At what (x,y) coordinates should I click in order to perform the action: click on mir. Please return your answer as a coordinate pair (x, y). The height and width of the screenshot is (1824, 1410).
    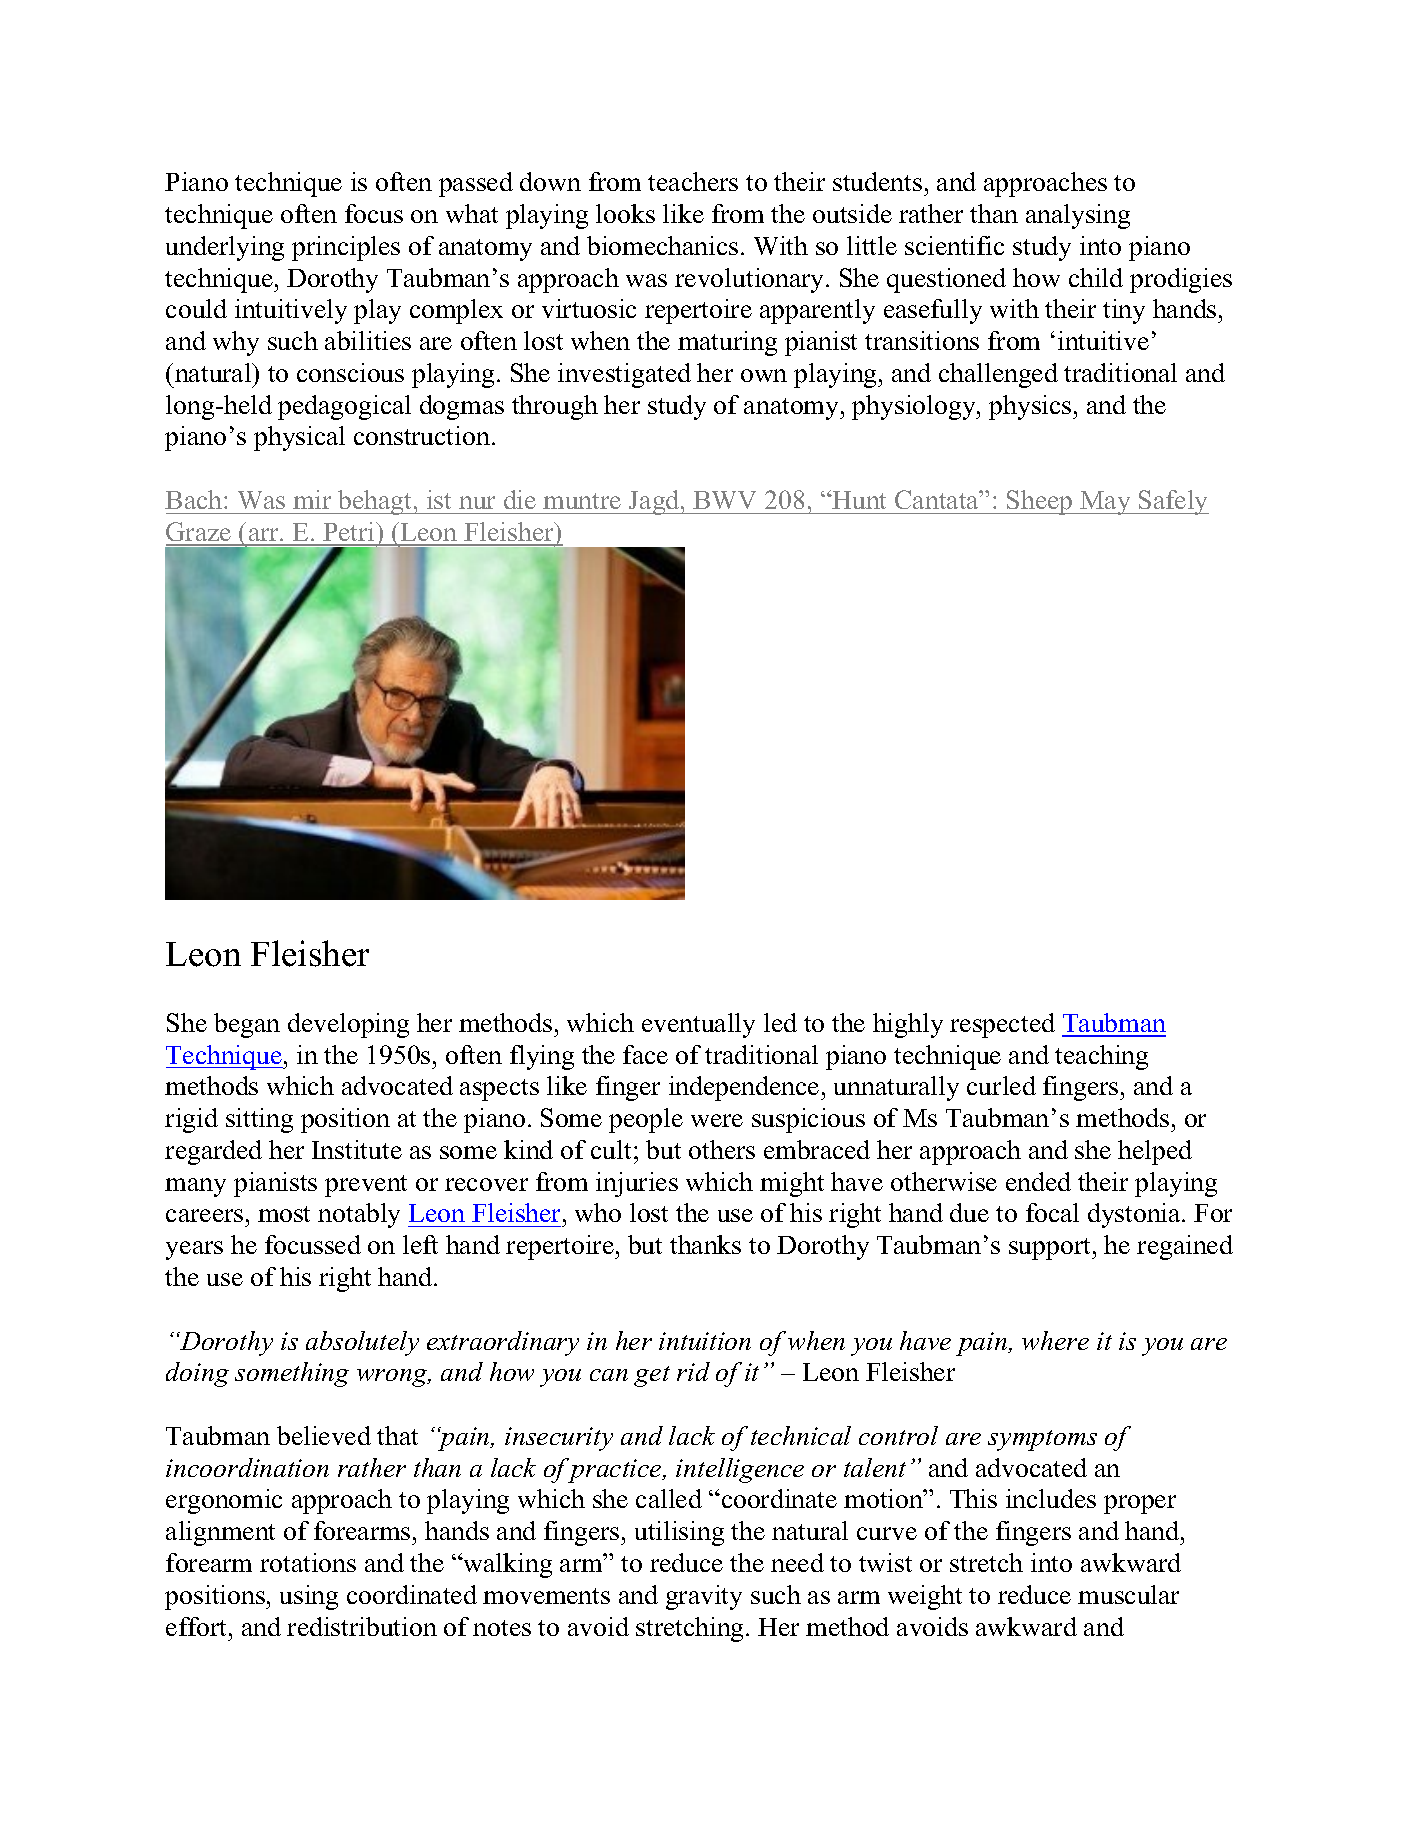
    Looking at the image, I should click on (312, 499).
